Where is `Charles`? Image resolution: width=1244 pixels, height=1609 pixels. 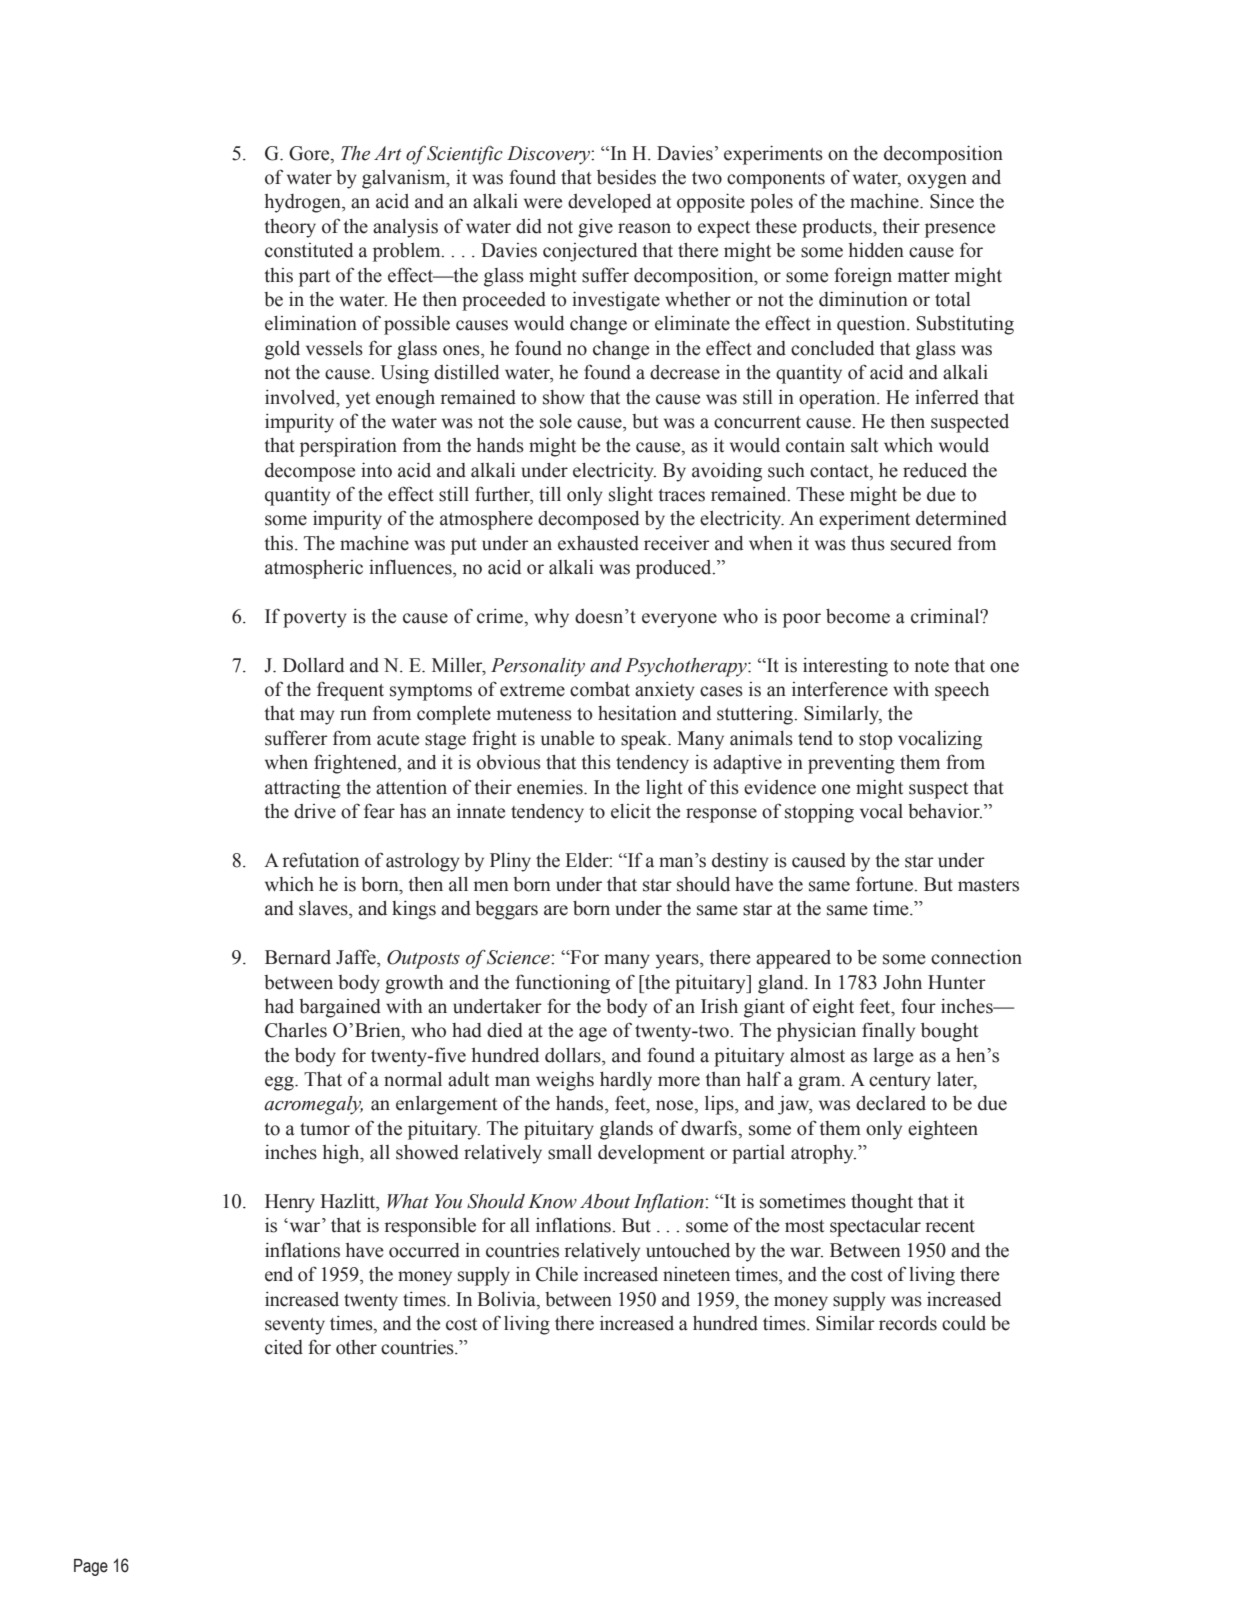 Charles is located at coordinates (296, 1030).
